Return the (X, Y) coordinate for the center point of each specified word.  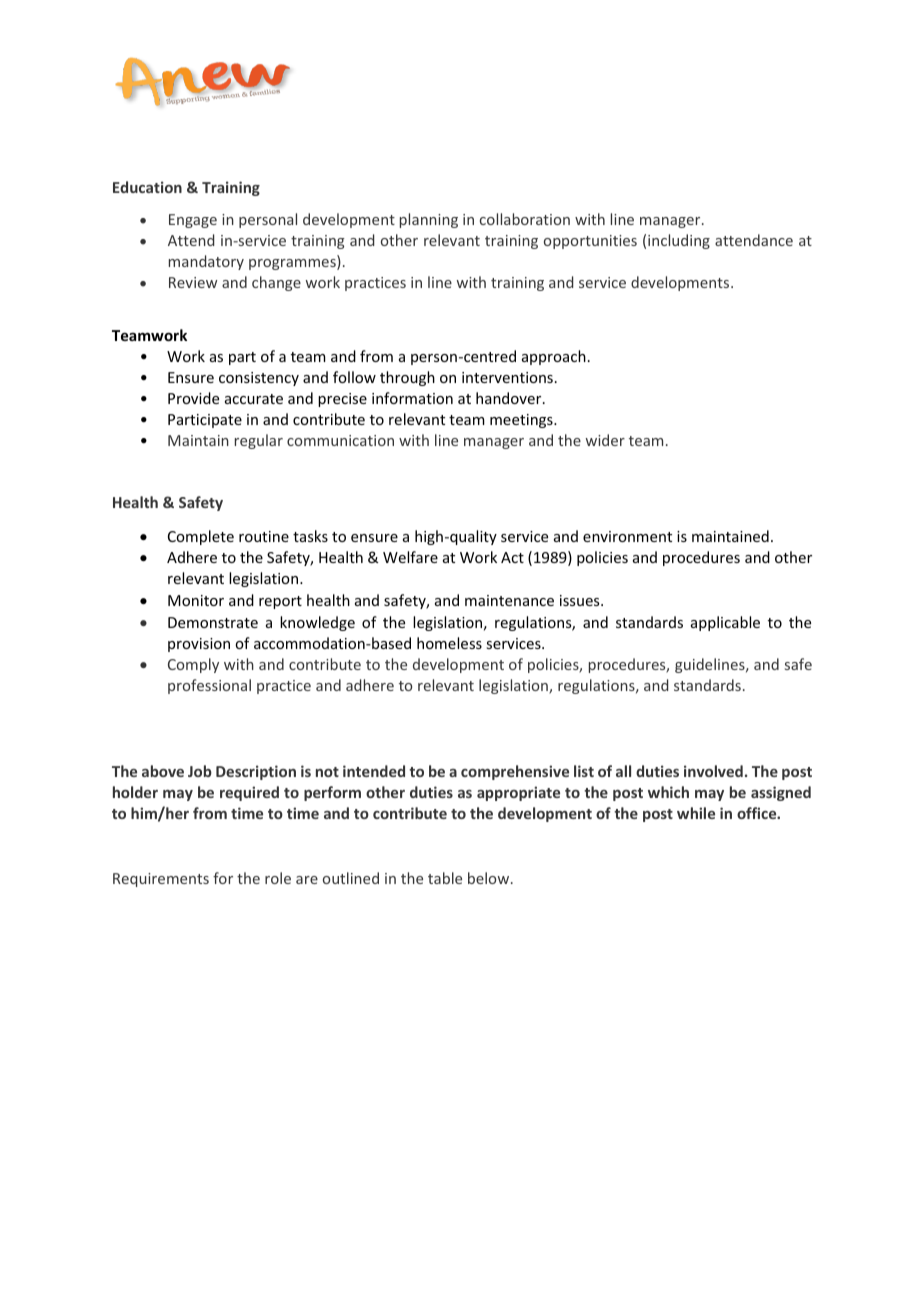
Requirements (161, 880)
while (696, 813)
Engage (193, 221)
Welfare (410, 557)
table (445, 878)
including (679, 241)
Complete (201, 537)
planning (429, 220)
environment (627, 536)
